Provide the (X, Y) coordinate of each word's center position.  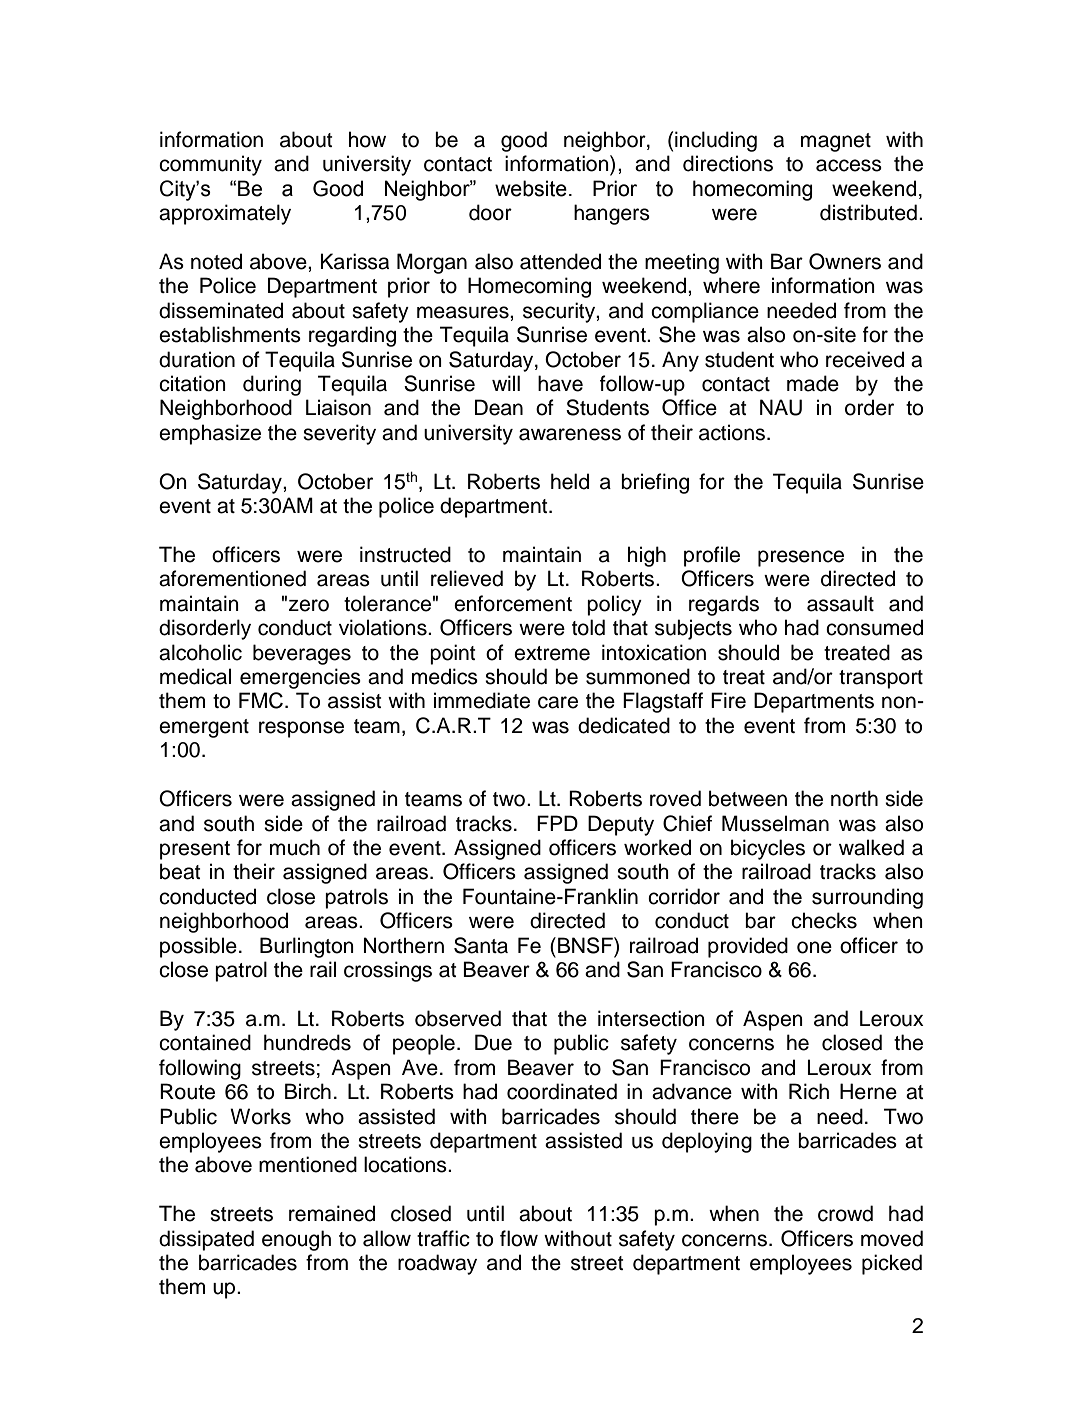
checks (824, 920)
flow (519, 1238)
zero (309, 605)
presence (801, 558)
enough (296, 1240)
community (210, 165)
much (295, 847)
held (570, 481)
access (849, 165)
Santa (481, 945)
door (490, 212)
